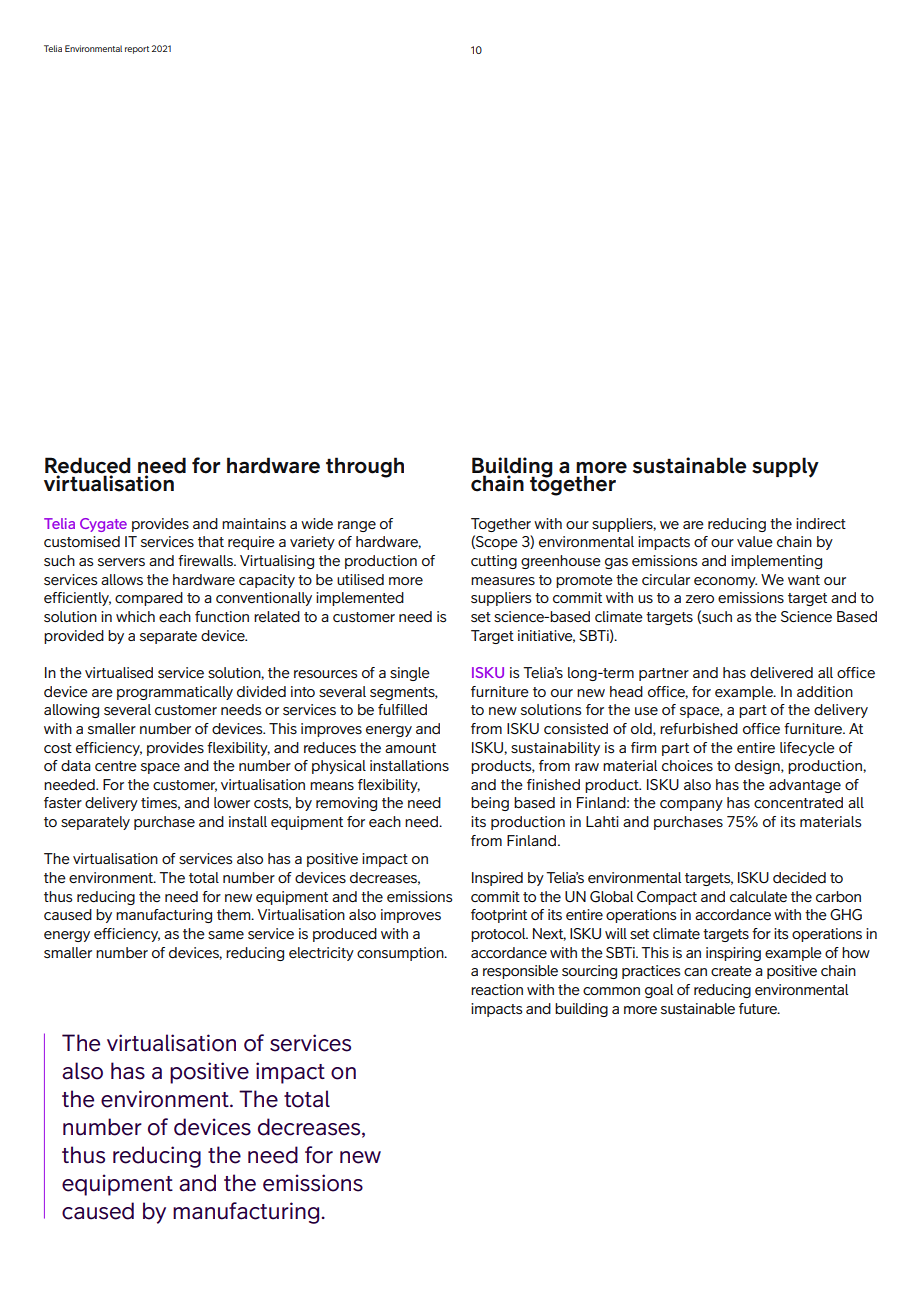 This page has width=924, height=1308. I want to click on report, so click(137, 50).
